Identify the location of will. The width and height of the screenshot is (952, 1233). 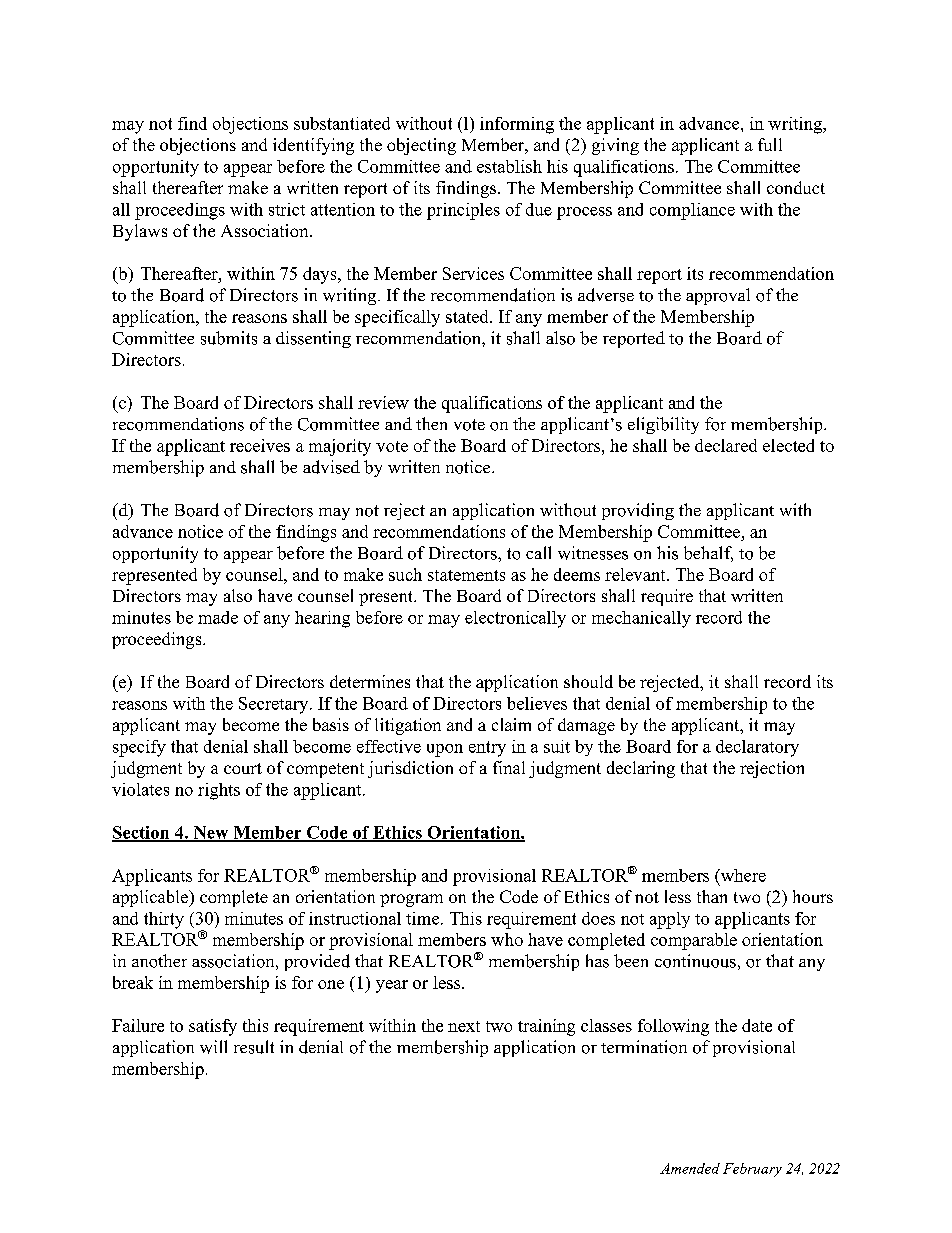
(213, 1047).
